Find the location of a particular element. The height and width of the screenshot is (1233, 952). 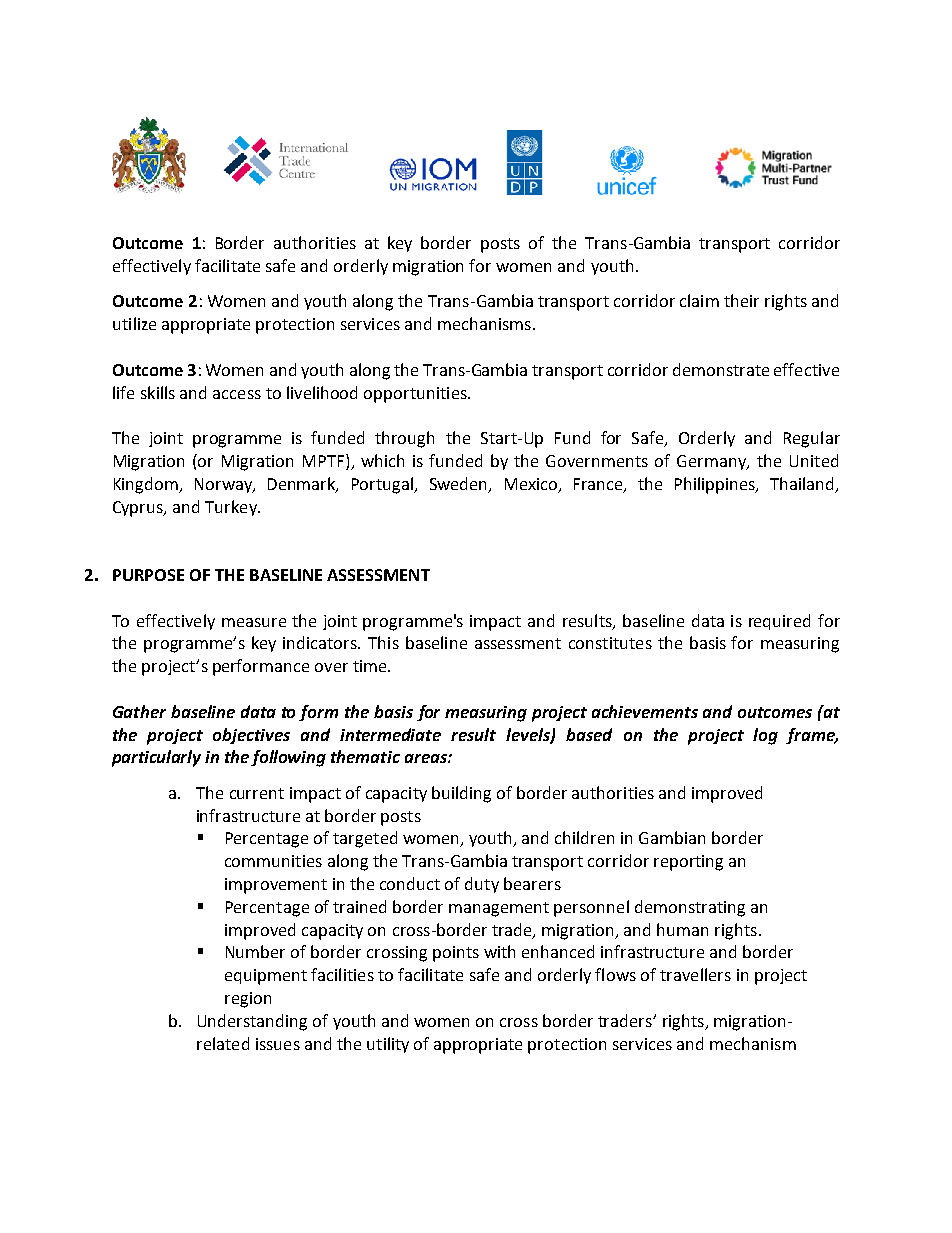

Understanding is located at coordinates (252, 1022).
